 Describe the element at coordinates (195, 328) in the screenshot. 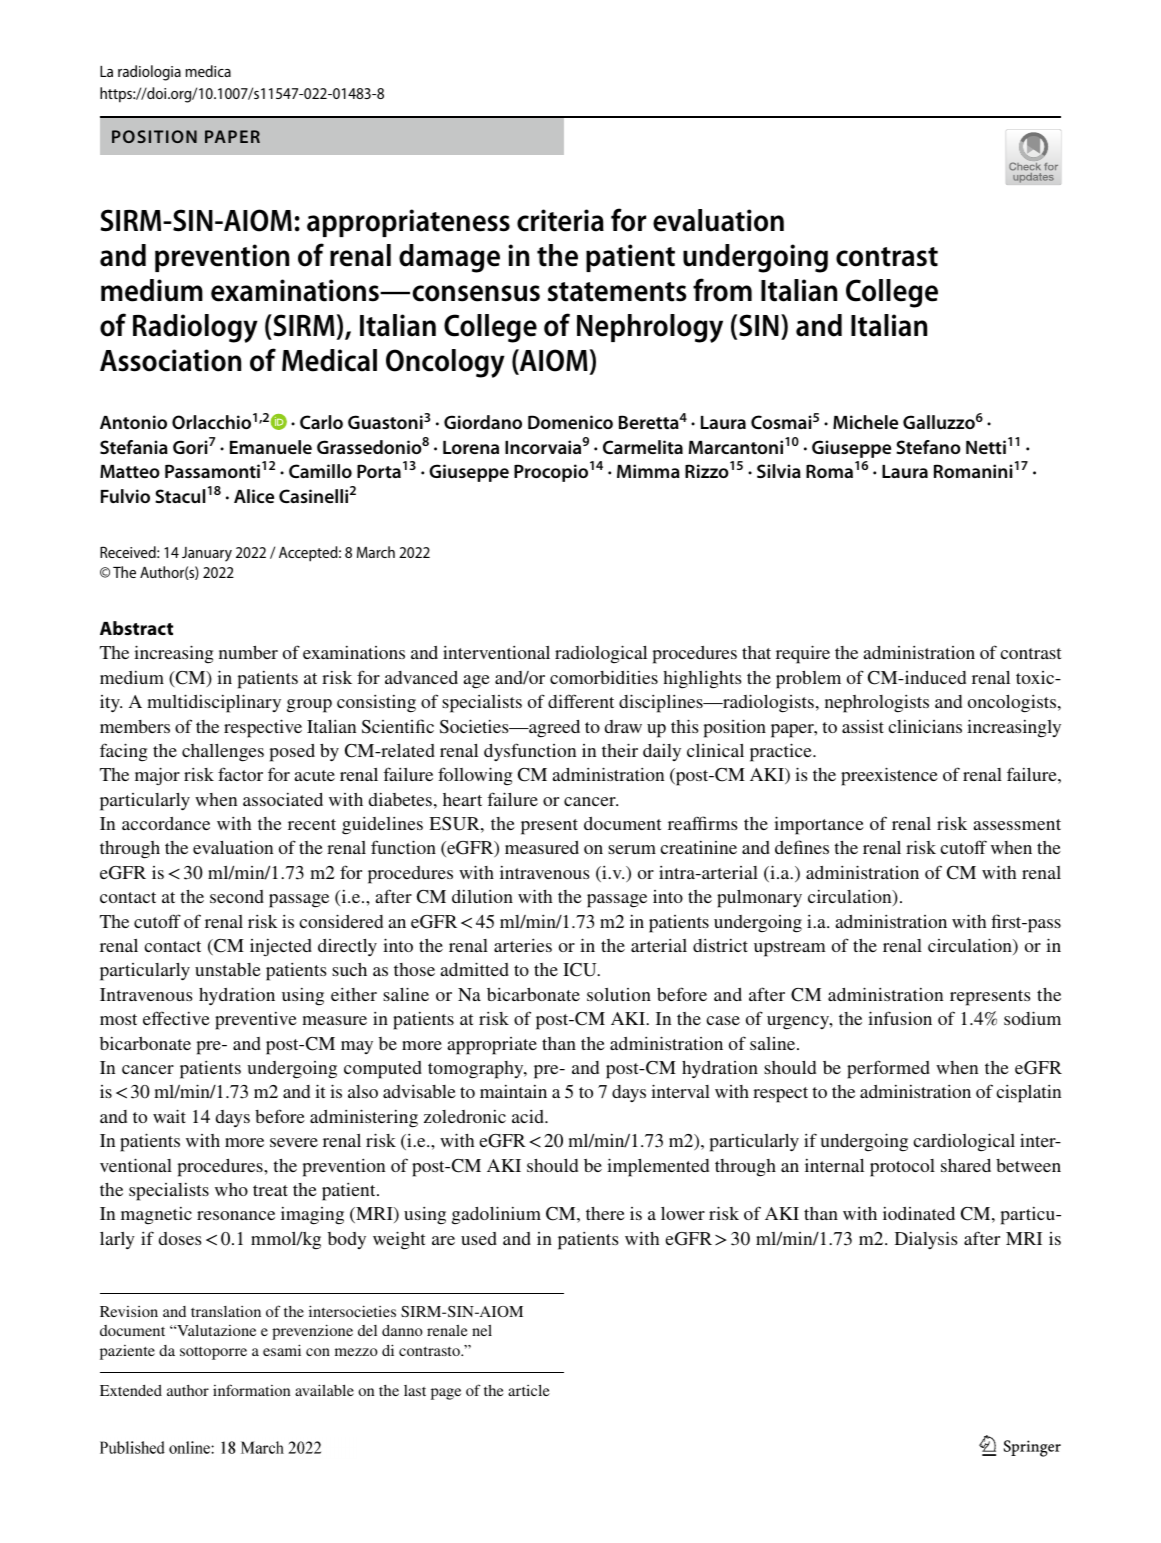

I see `Radiology` at that location.
